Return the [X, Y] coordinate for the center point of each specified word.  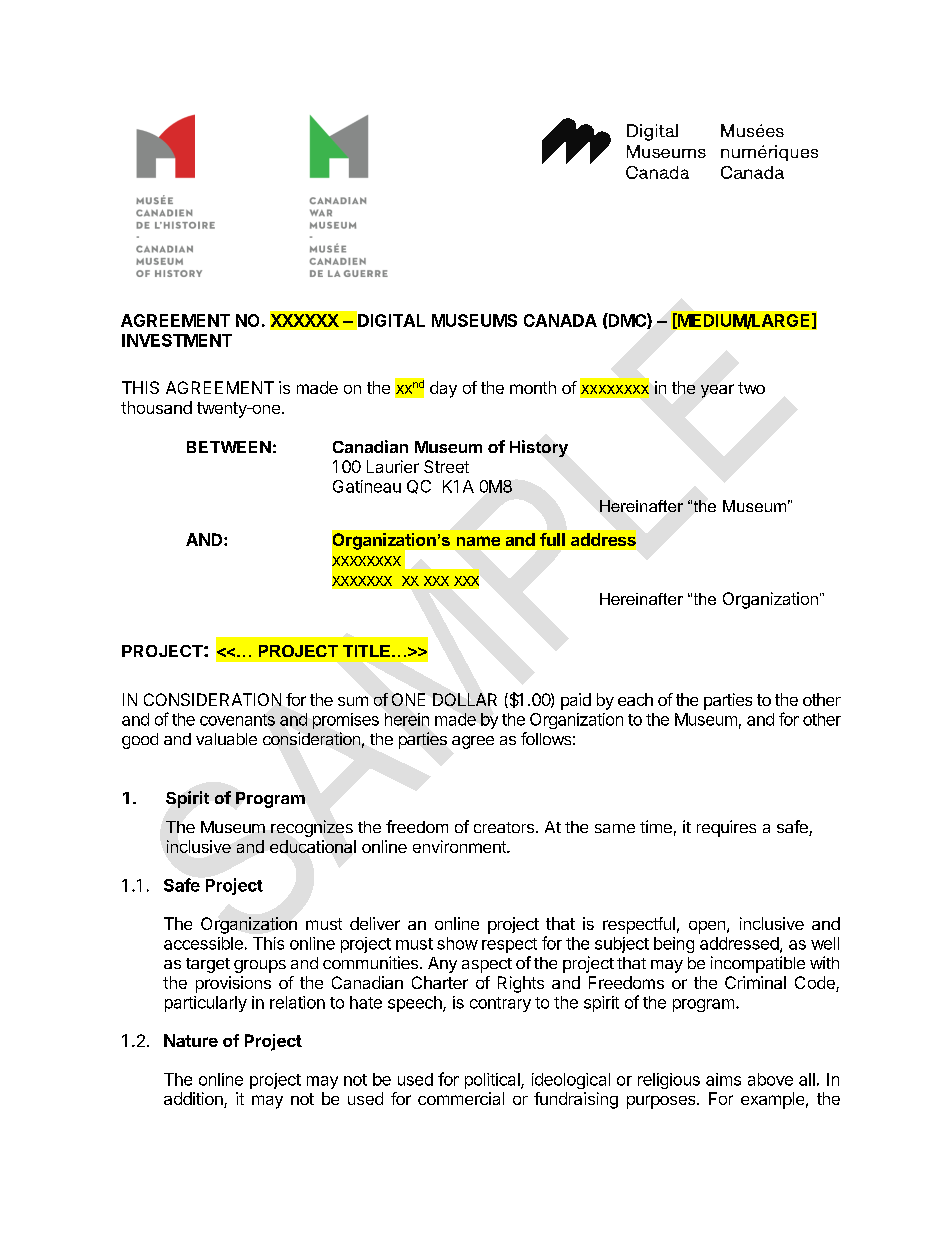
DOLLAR [465, 699]
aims [723, 1079]
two [751, 388]
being [674, 945]
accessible [203, 943]
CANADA [560, 320]
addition [194, 1100]
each [635, 699]
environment [460, 846]
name [478, 541]
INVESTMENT [177, 340]
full [552, 539]
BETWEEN [229, 447]
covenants [237, 720]
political [493, 1081]
